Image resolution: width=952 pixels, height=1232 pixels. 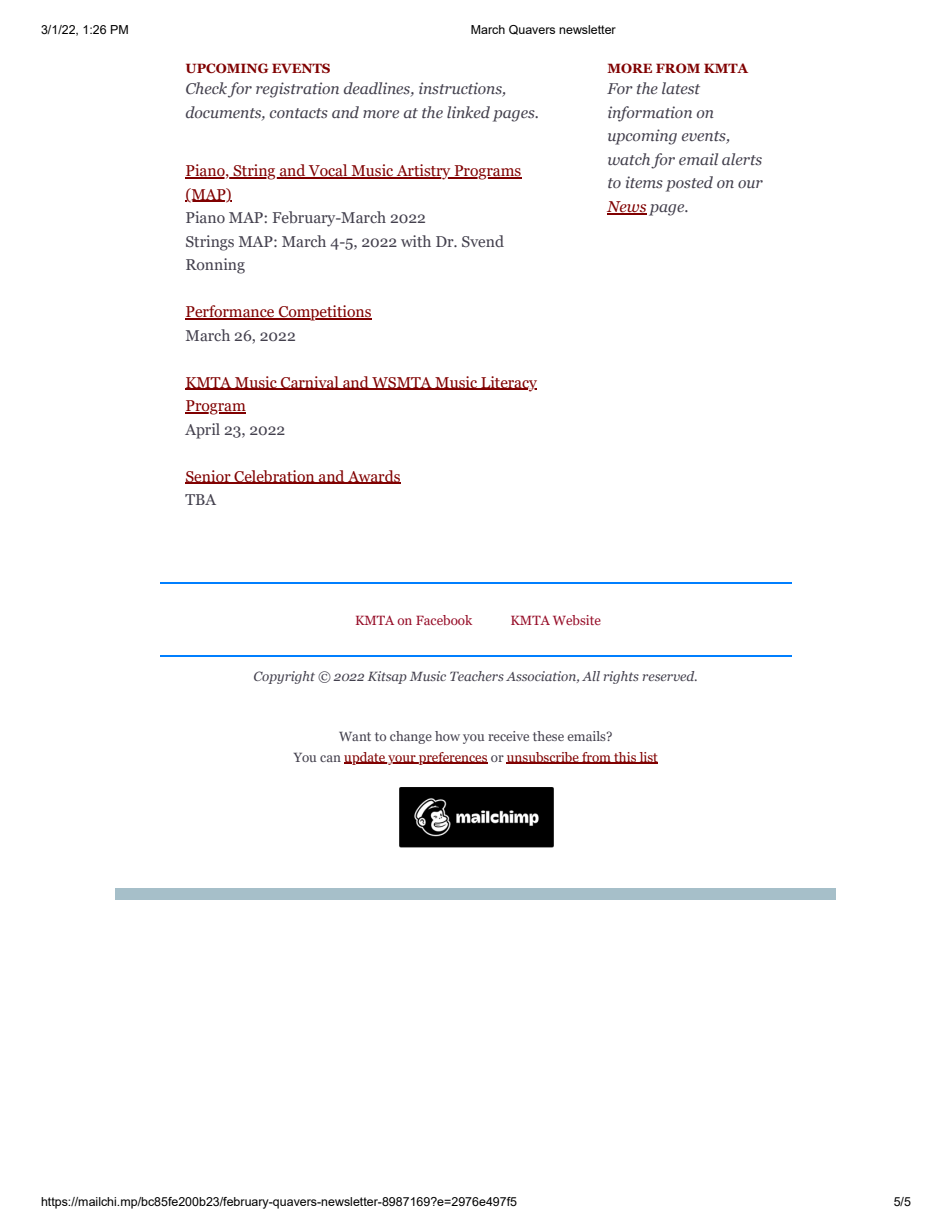 What do you see at coordinates (647, 758) in the page?
I see `list` at bounding box center [647, 758].
